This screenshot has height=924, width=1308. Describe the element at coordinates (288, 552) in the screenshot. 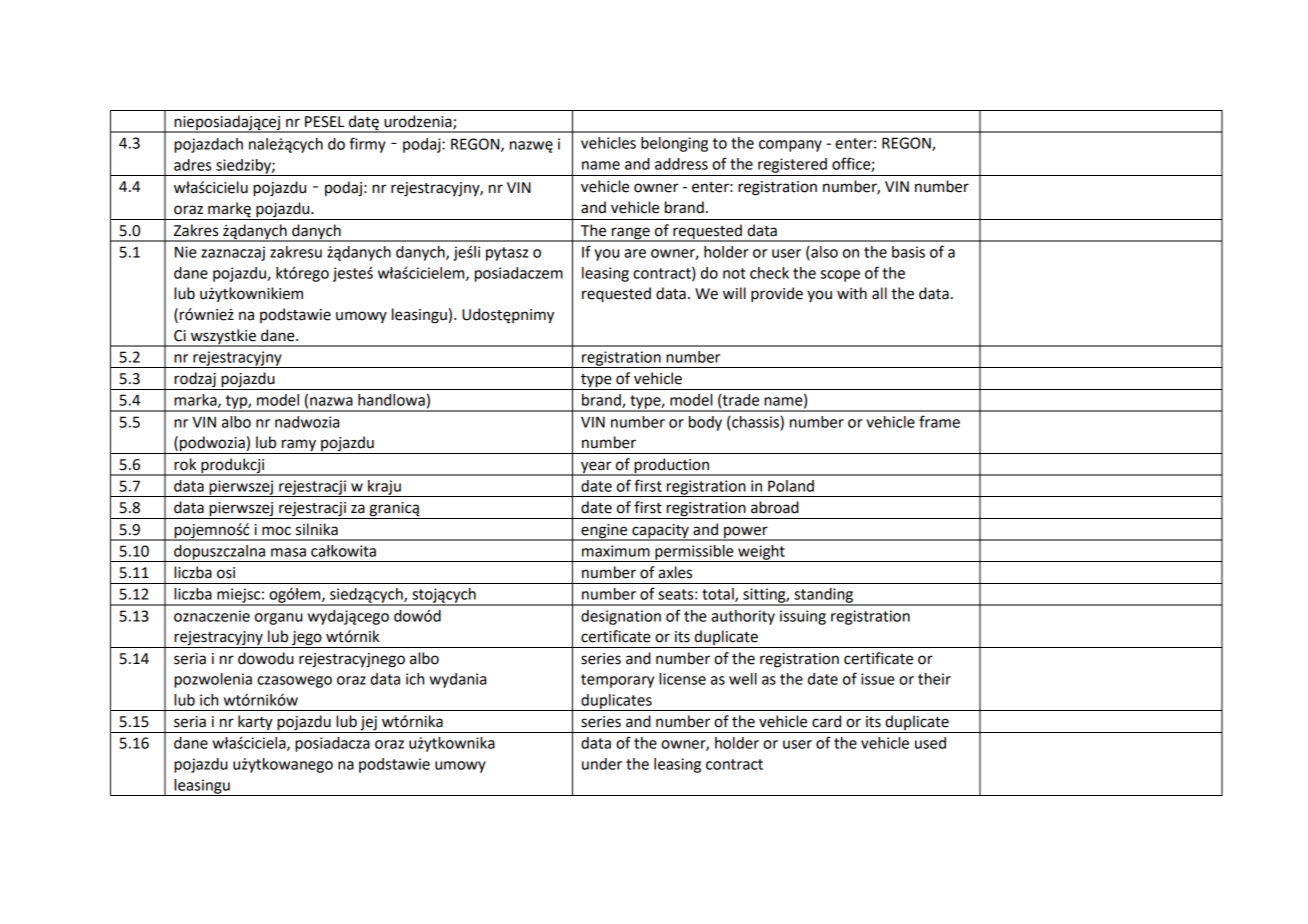

I see `masa` at that location.
